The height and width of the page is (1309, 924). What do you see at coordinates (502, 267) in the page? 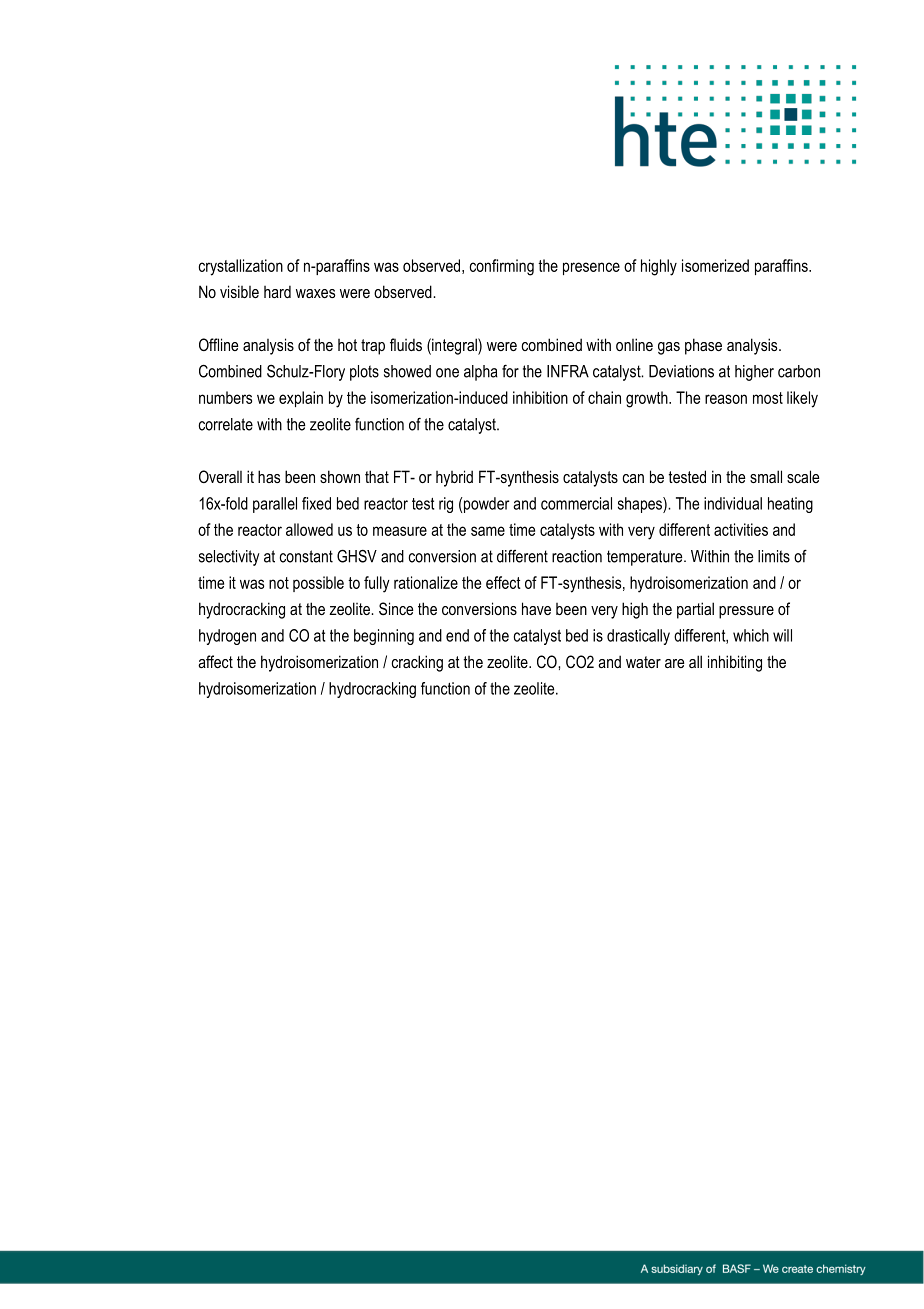
I see `confirming` at bounding box center [502, 267].
